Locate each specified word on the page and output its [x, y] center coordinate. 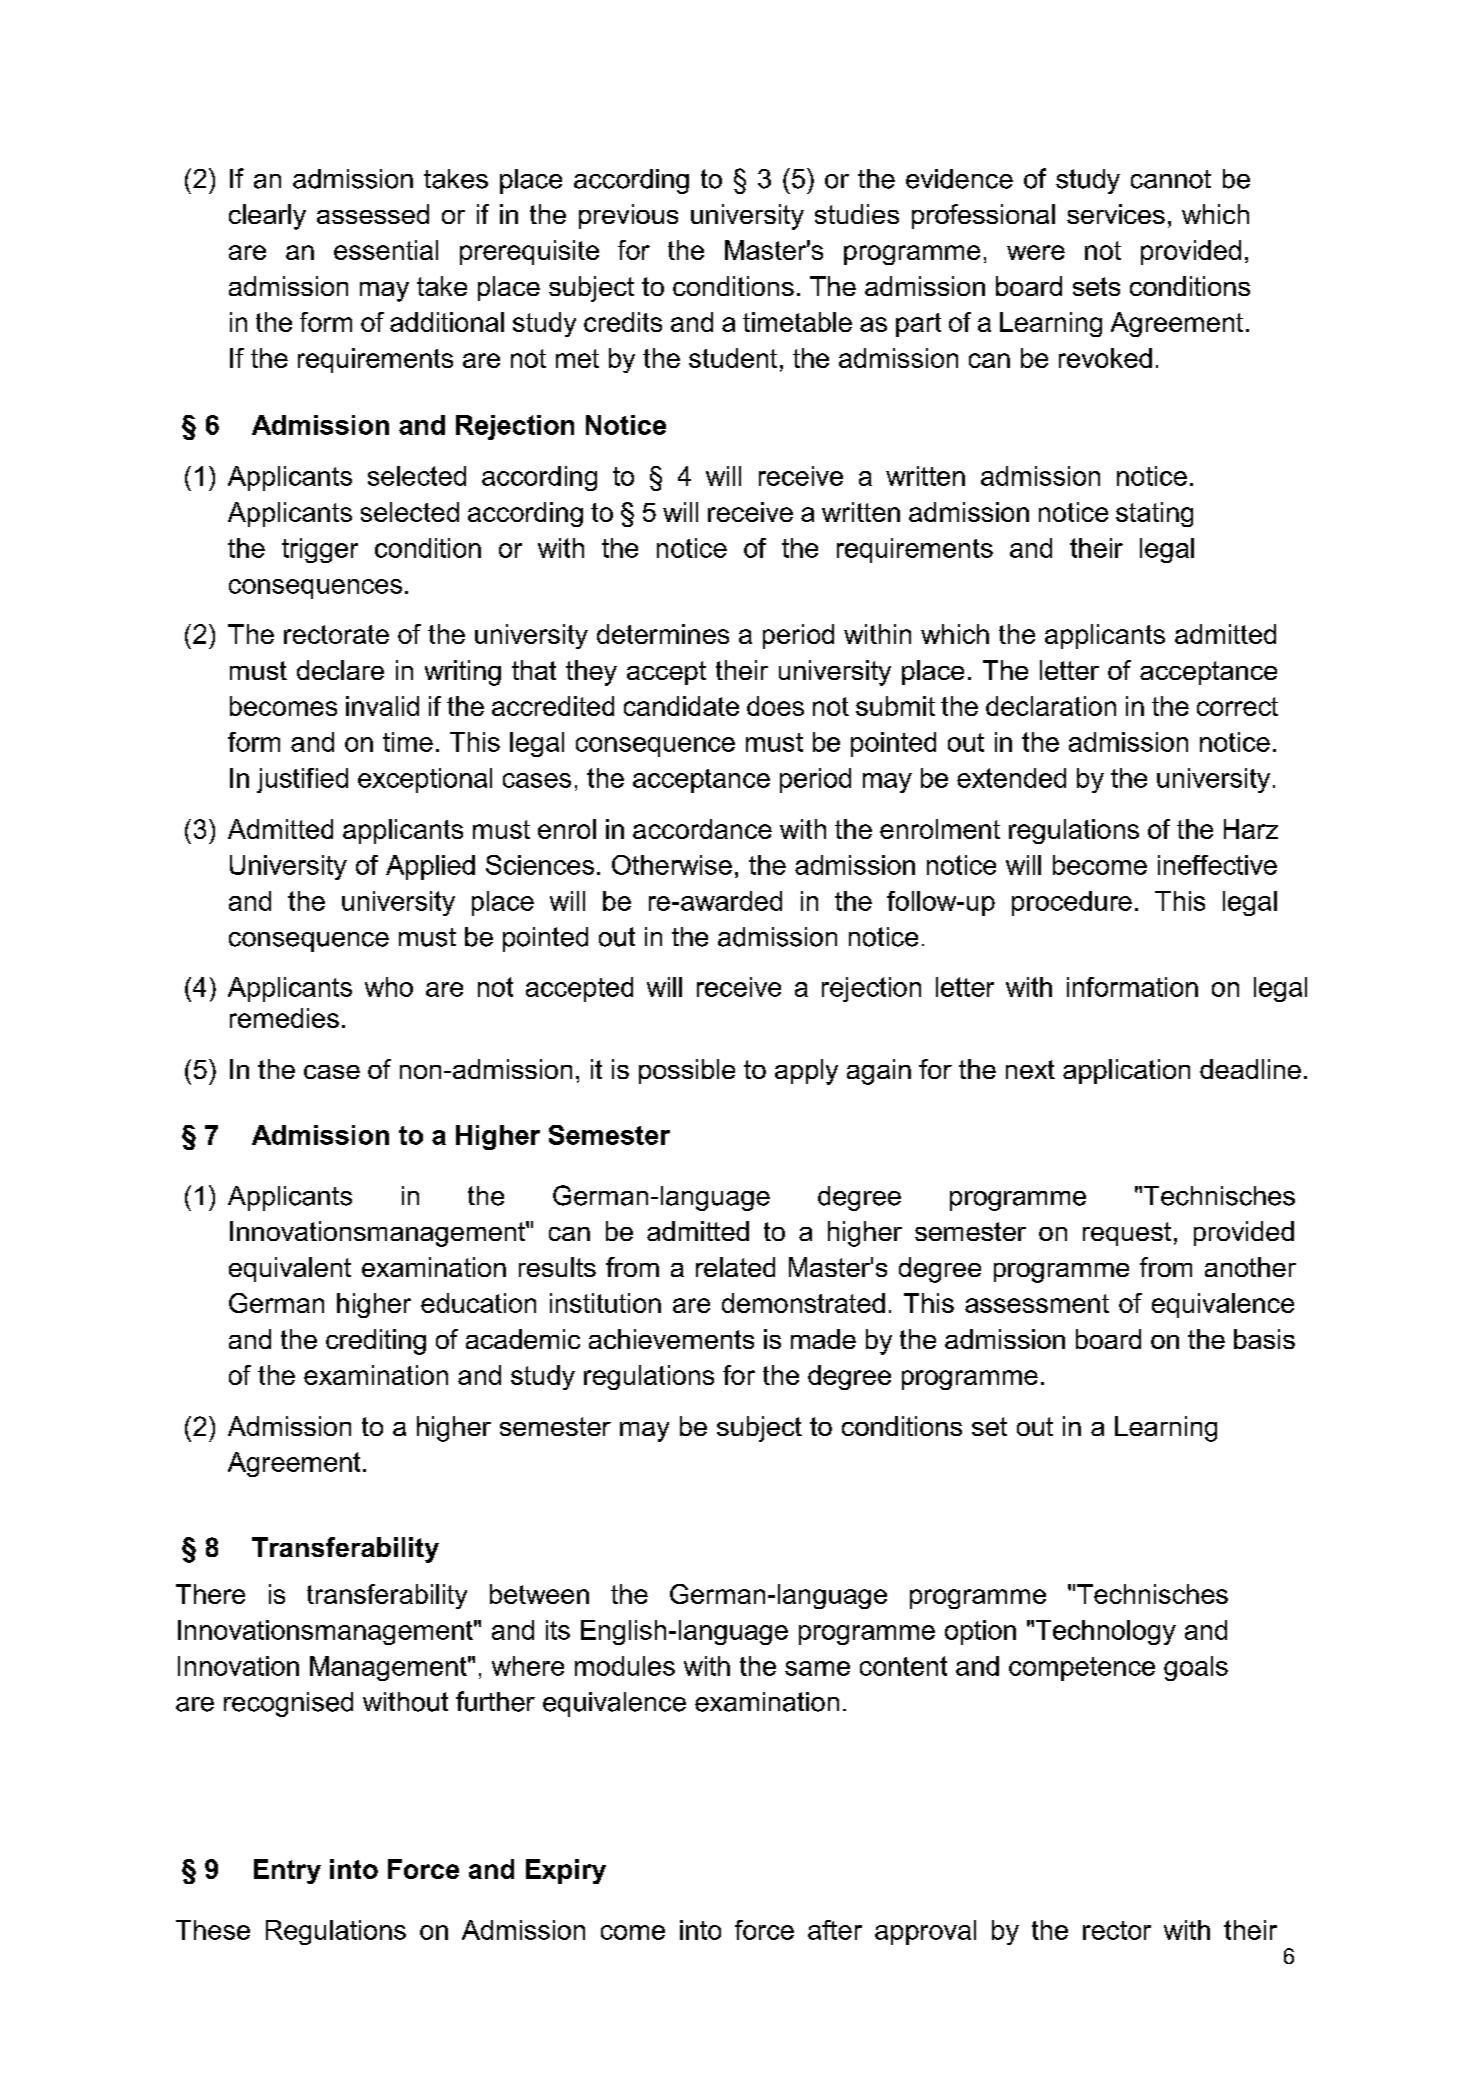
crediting [376, 1342]
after [835, 1930]
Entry [287, 1871]
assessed [373, 214]
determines [663, 634]
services [1116, 214]
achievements [671, 1339]
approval [925, 1932]
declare [340, 670]
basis [1264, 1339]
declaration [1051, 706]
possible [687, 1071]
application [1126, 1071]
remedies [284, 1018]
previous [628, 216]
